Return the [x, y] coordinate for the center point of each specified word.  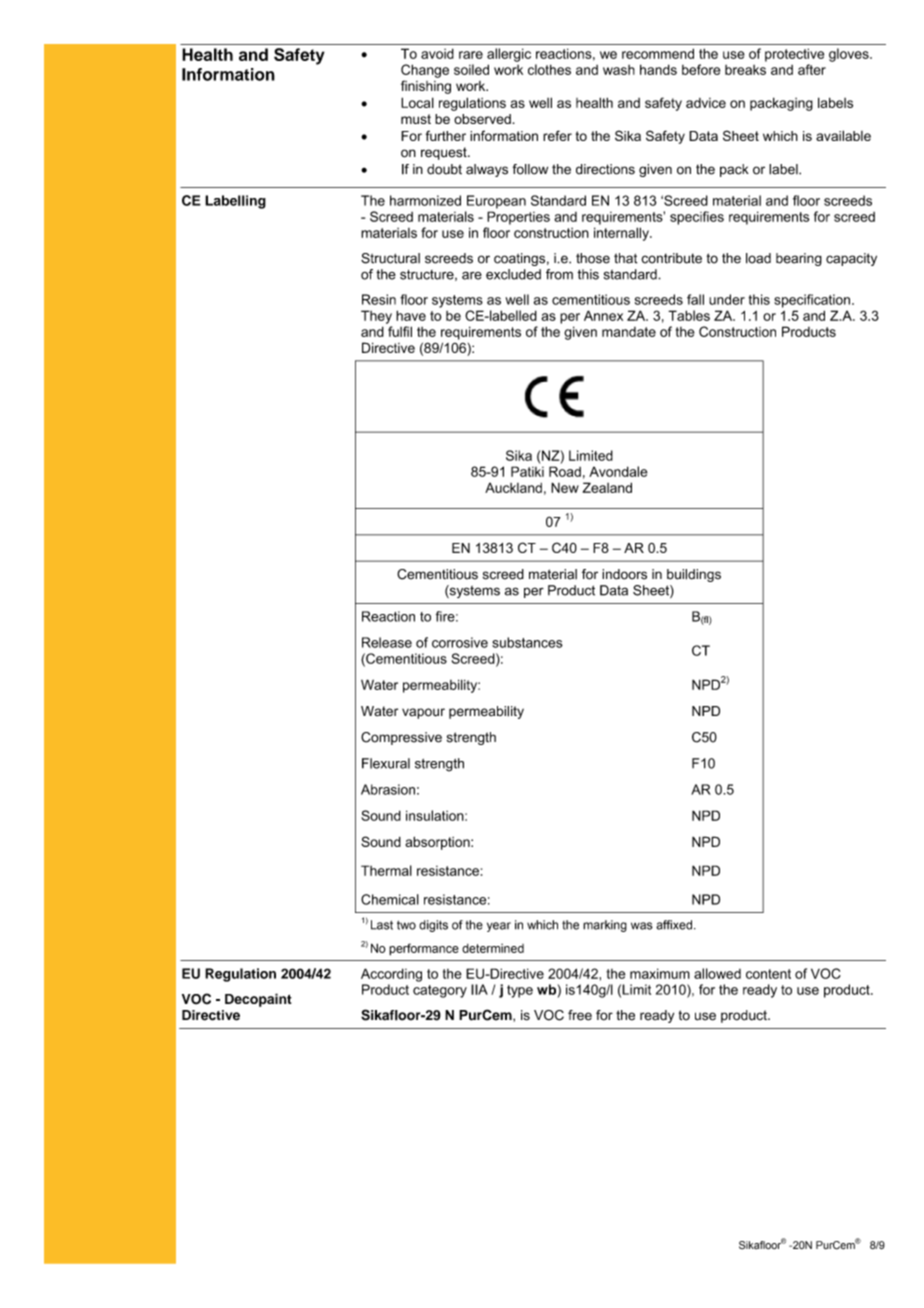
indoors [624, 574]
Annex [603, 315]
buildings [694, 575]
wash [619, 70]
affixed [675, 925]
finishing [426, 87]
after [812, 69]
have [411, 315]
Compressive [401, 738]
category [440, 991]
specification [812, 301]
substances [527, 642]
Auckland [513, 488]
